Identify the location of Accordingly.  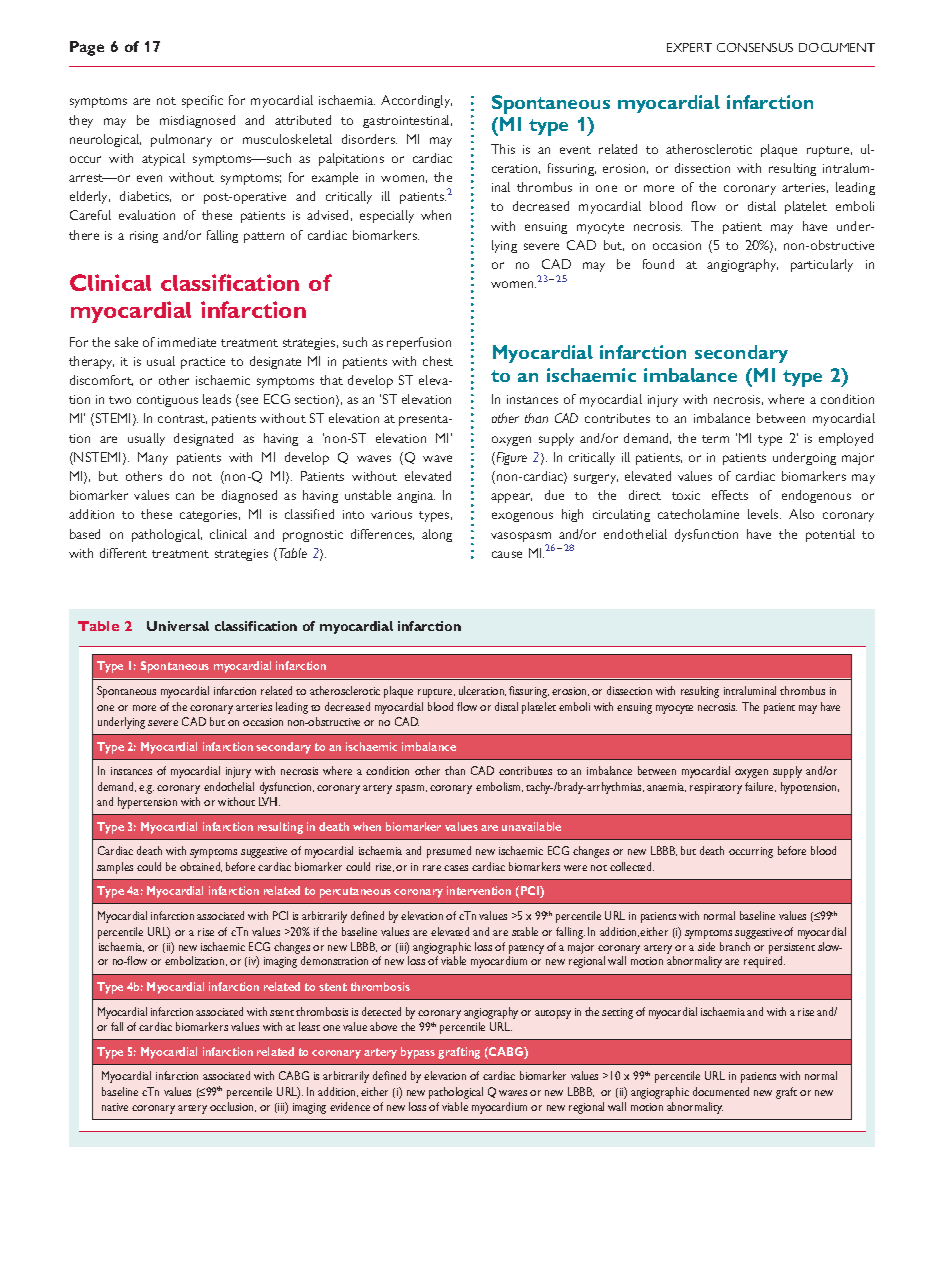
(416, 101).
